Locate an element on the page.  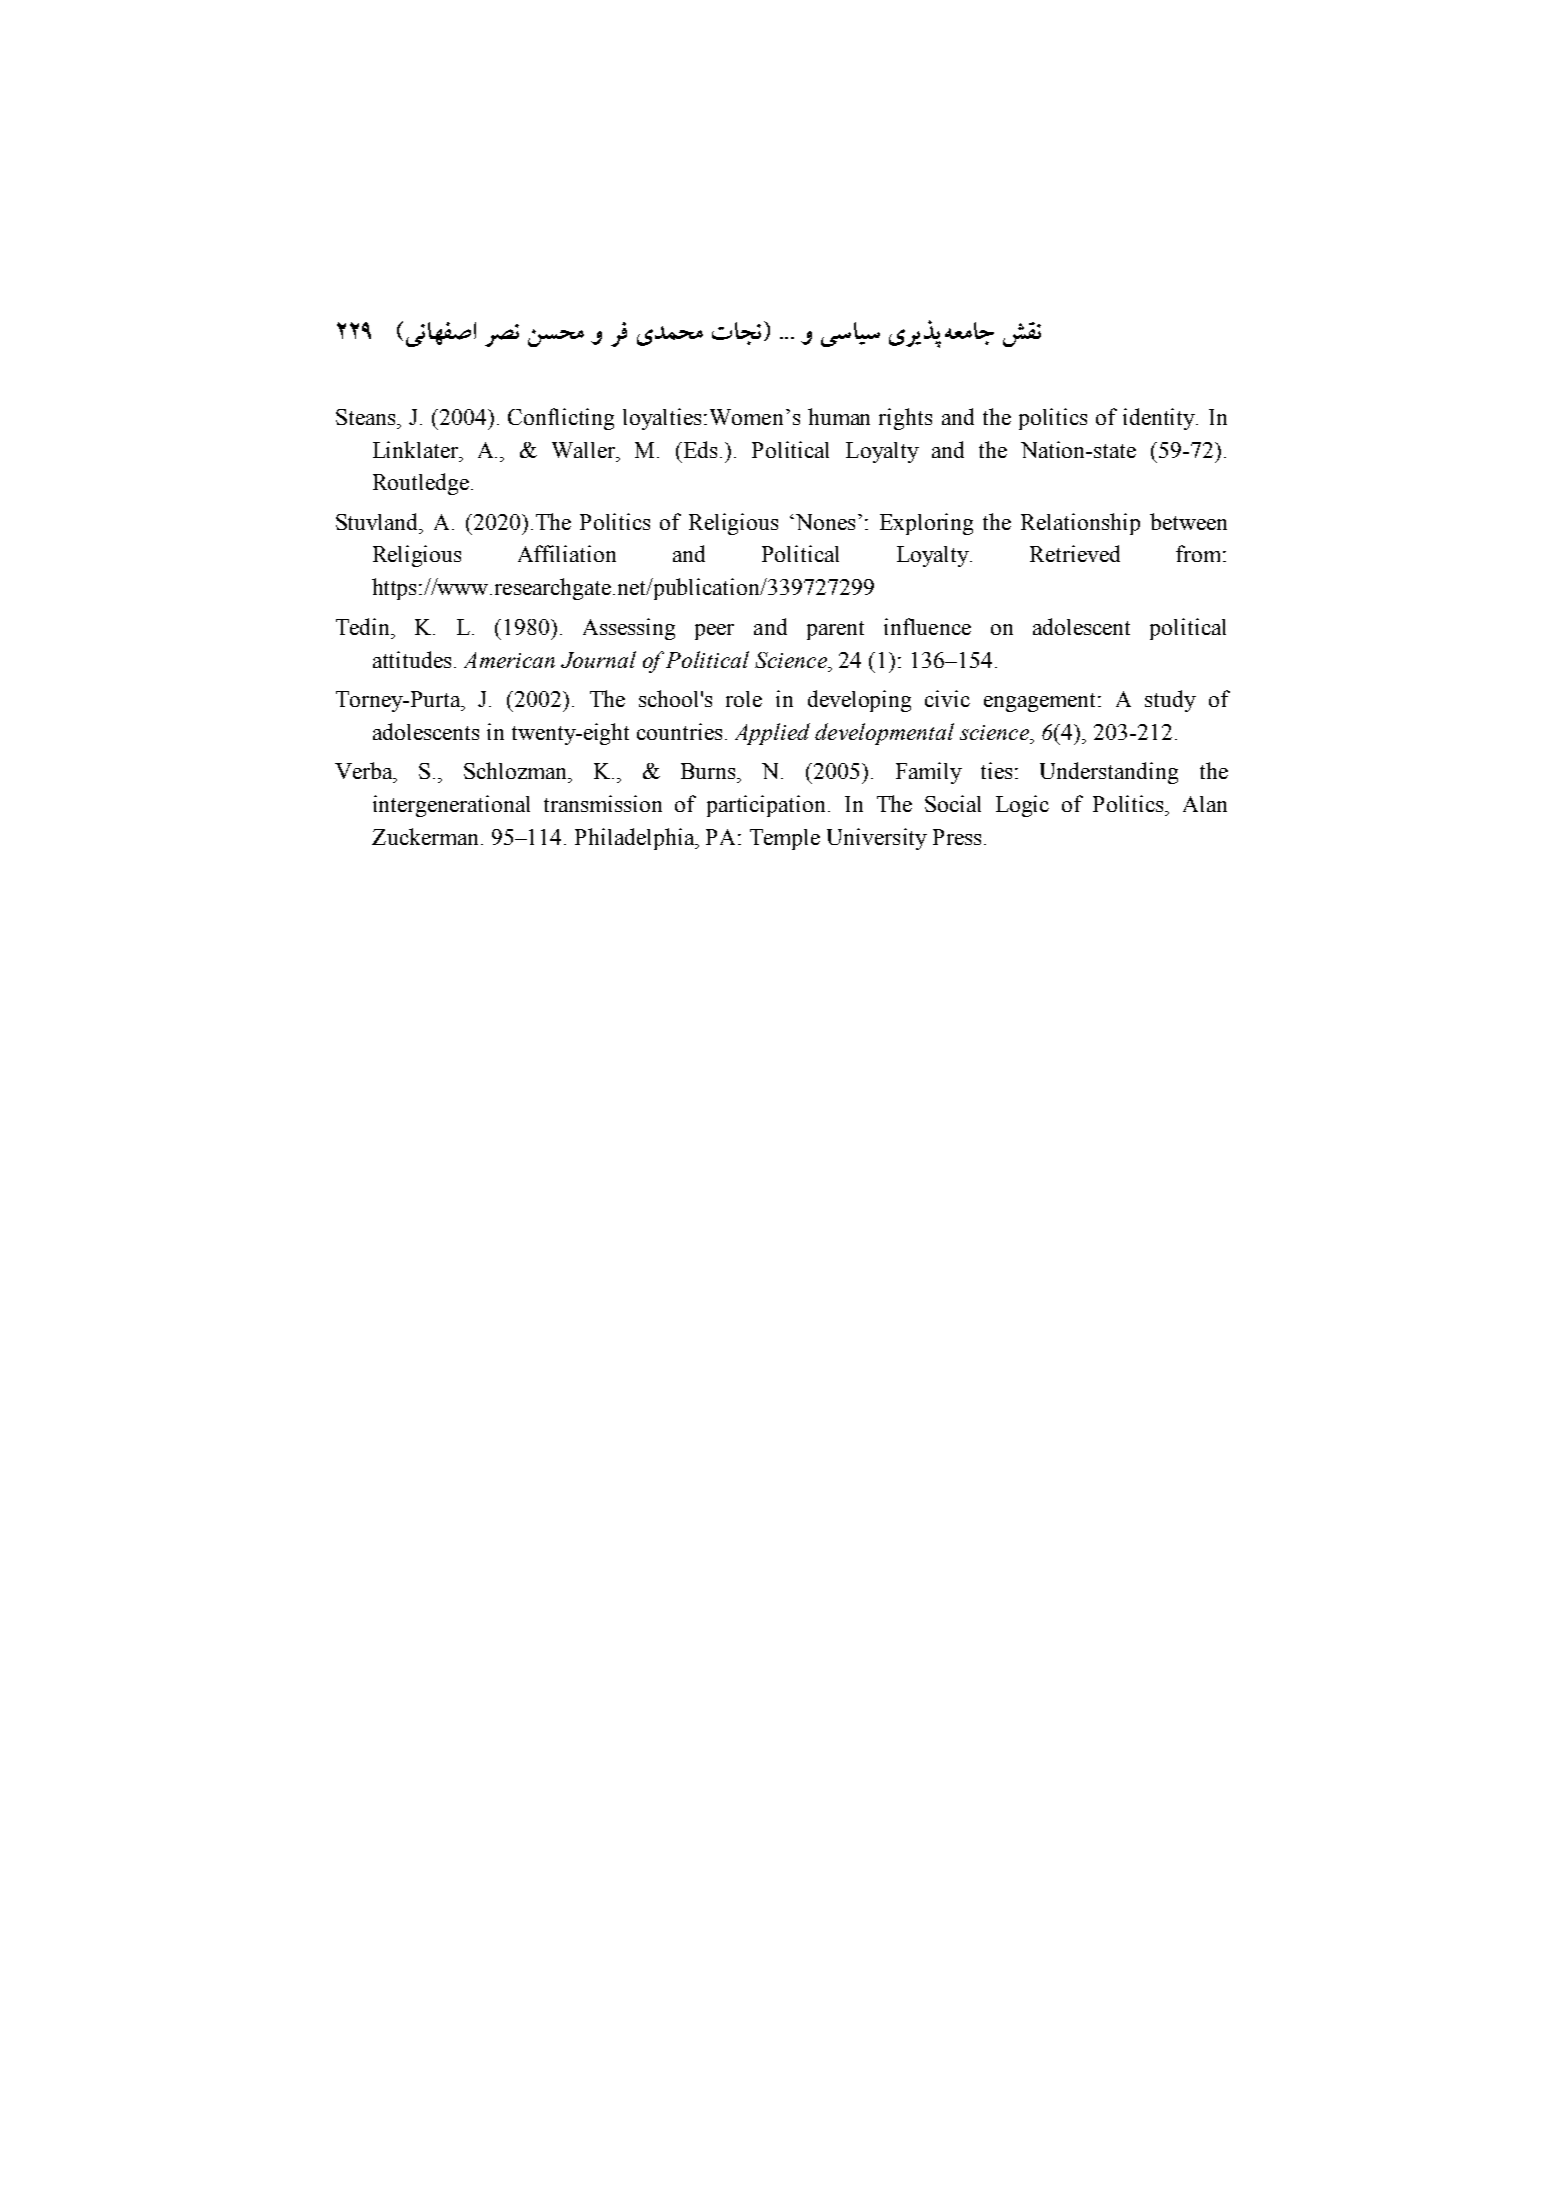
American is located at coordinates (509, 660).
